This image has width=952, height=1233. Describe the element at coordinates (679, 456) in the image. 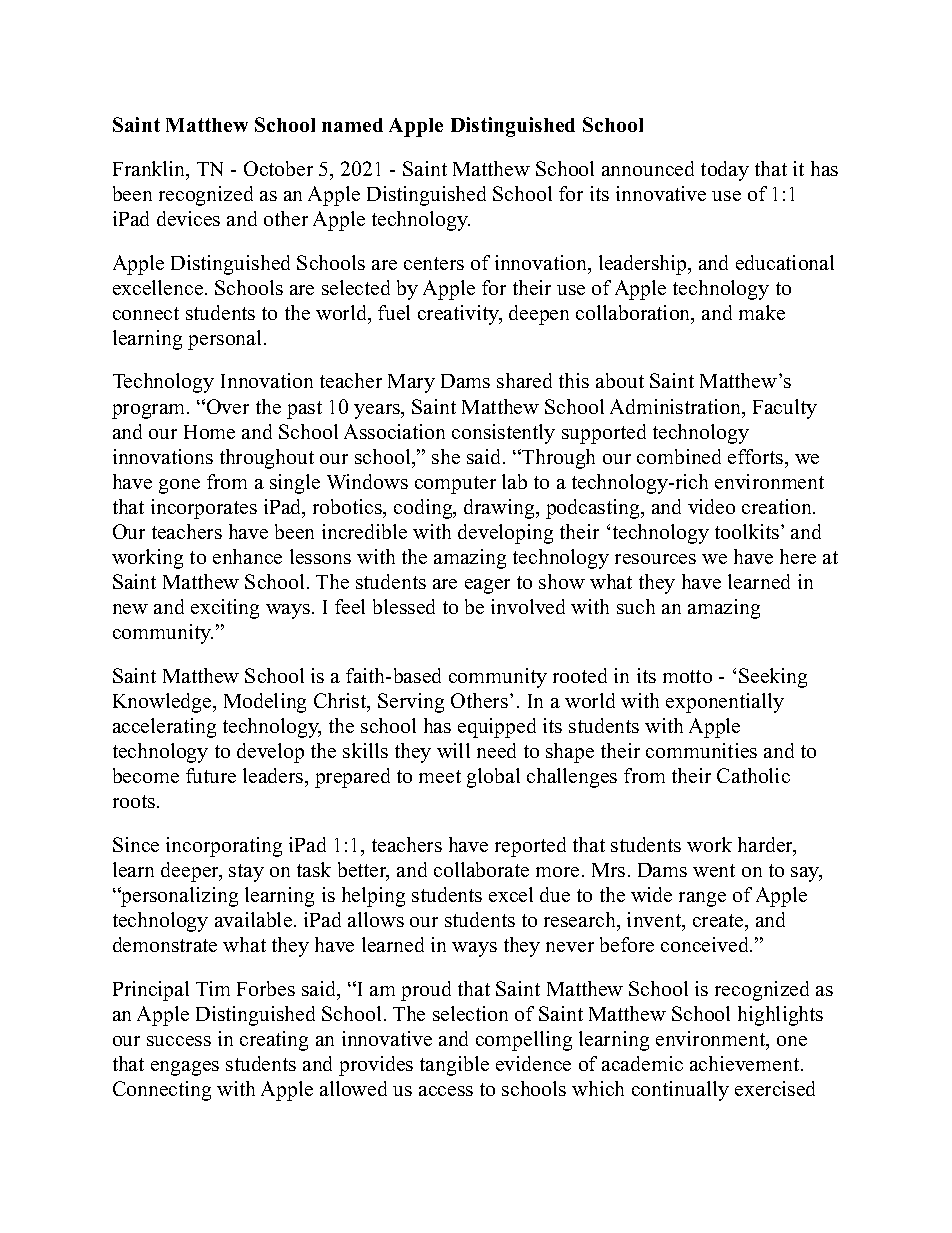

I see `combined` at that location.
